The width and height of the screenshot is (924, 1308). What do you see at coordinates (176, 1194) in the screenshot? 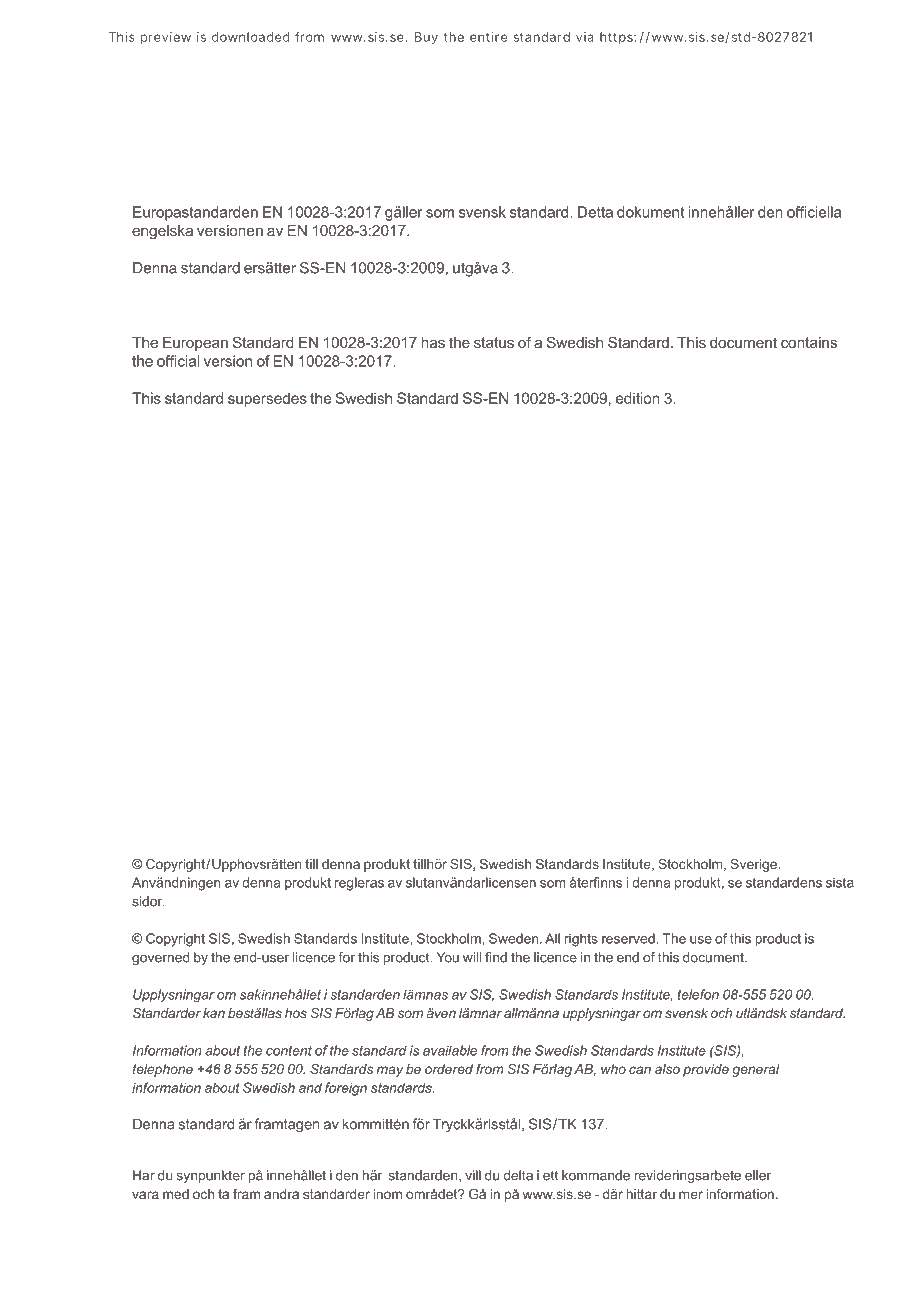
I see `med` at bounding box center [176, 1194].
